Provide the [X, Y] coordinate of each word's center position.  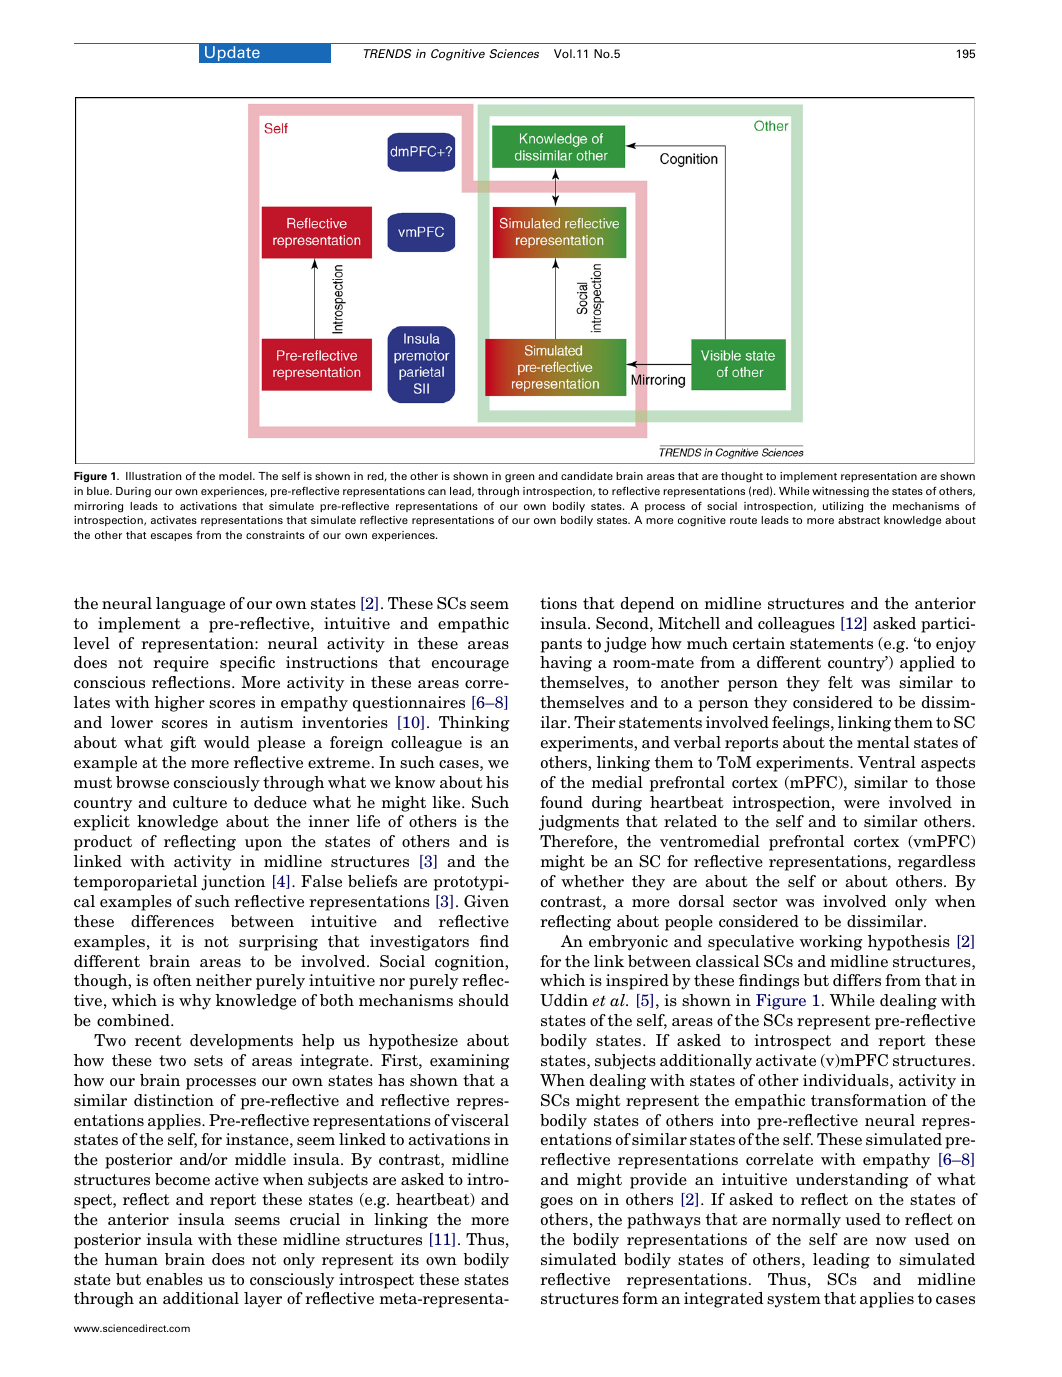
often [172, 980]
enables [174, 1279]
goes [556, 1203]
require [181, 664]
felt [840, 682]
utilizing [843, 507]
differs [857, 980]
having [566, 664]
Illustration [153, 476]
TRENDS [388, 53]
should [484, 1000]
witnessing [840, 492]
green [519, 478]
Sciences [514, 53]
